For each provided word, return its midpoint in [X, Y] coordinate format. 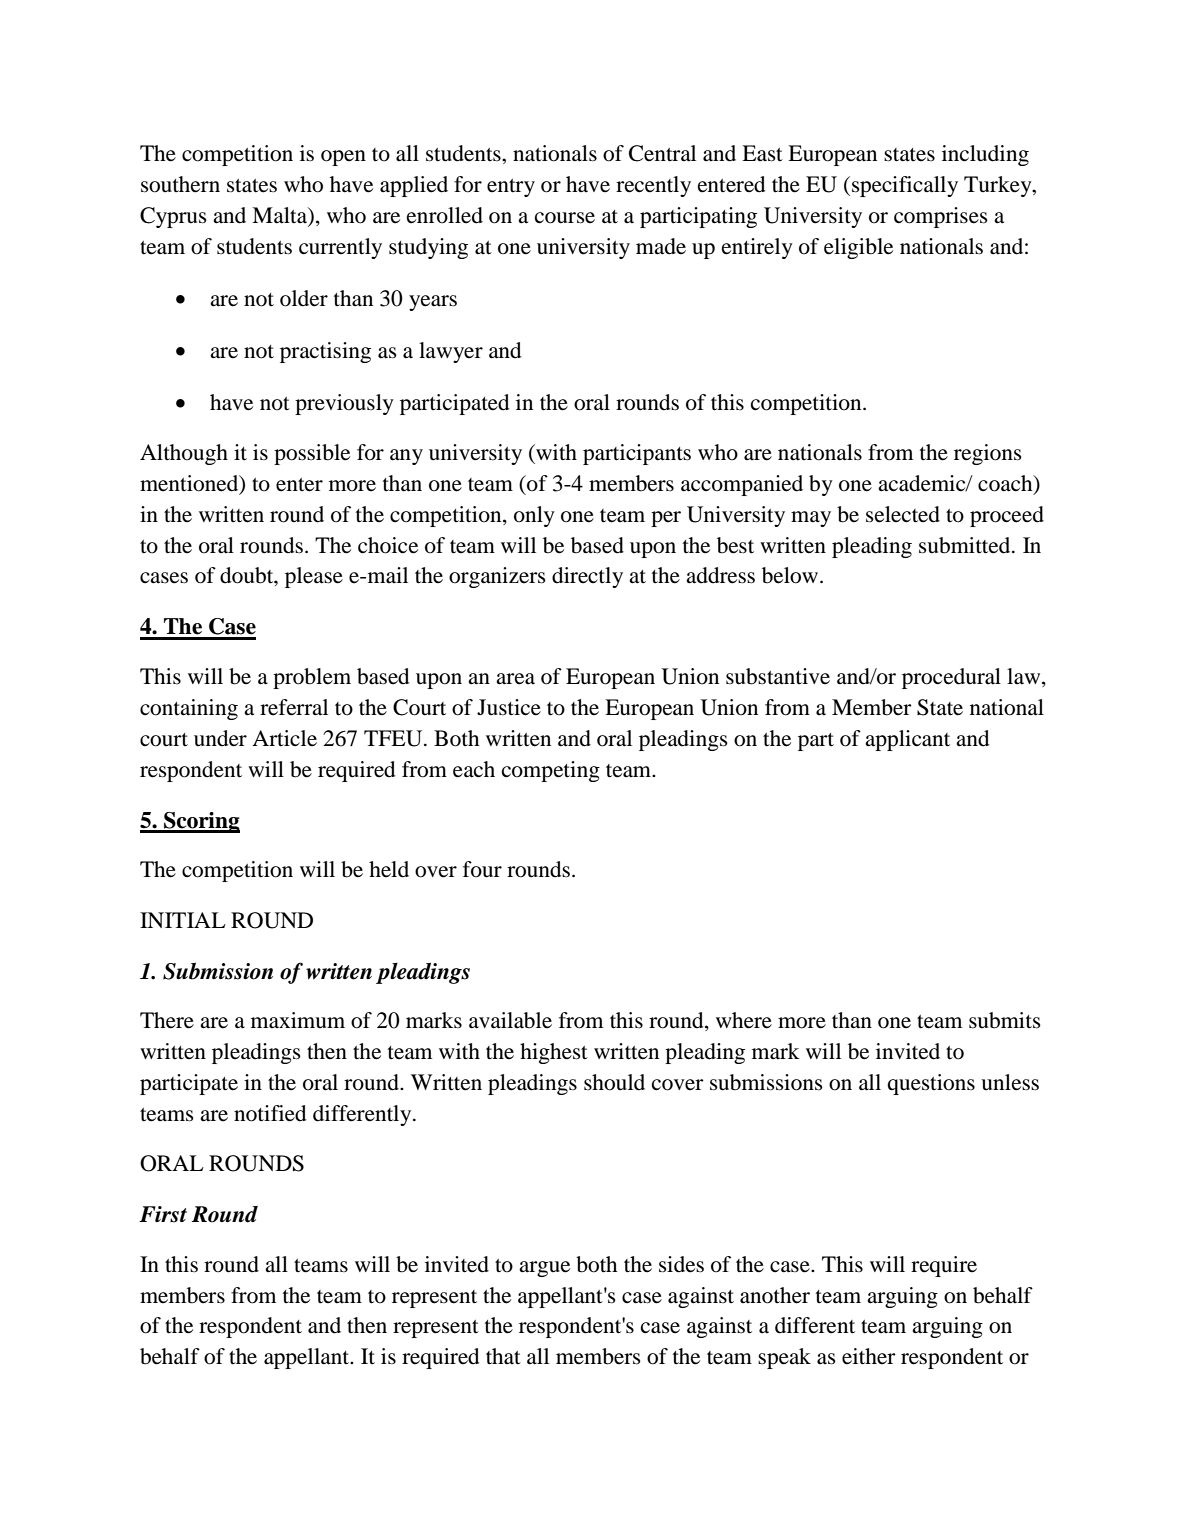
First [163, 1214]
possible [312, 454]
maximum [298, 1020]
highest [554, 1053]
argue [544, 1269]
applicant [907, 740]
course [565, 218]
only [534, 516]
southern [180, 184]
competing [551, 771]
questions [931, 1084]
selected [903, 514]
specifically [905, 186]
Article [284, 738]
